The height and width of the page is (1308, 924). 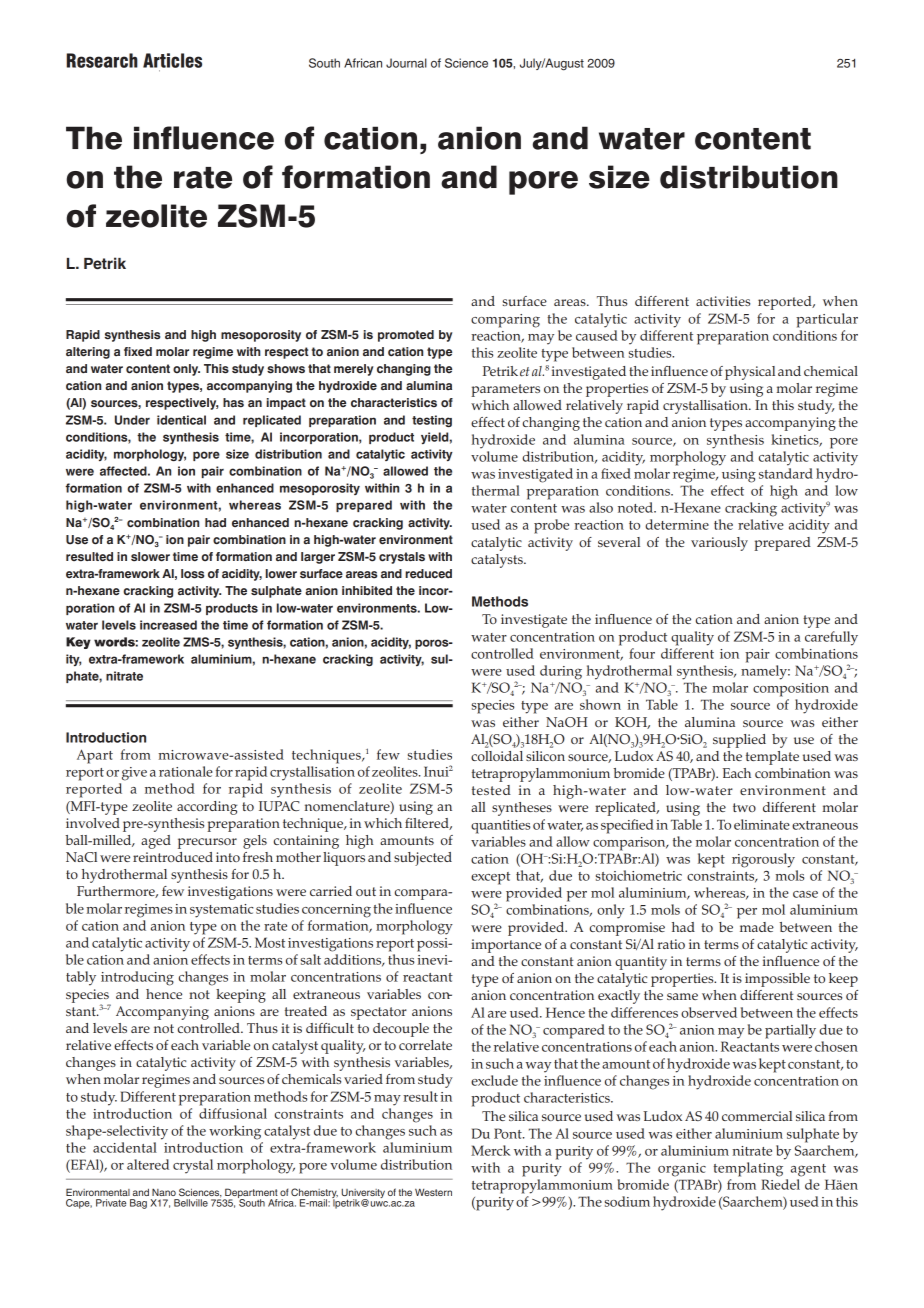 What do you see at coordinates (831, 638) in the page?
I see `carefully` at bounding box center [831, 638].
